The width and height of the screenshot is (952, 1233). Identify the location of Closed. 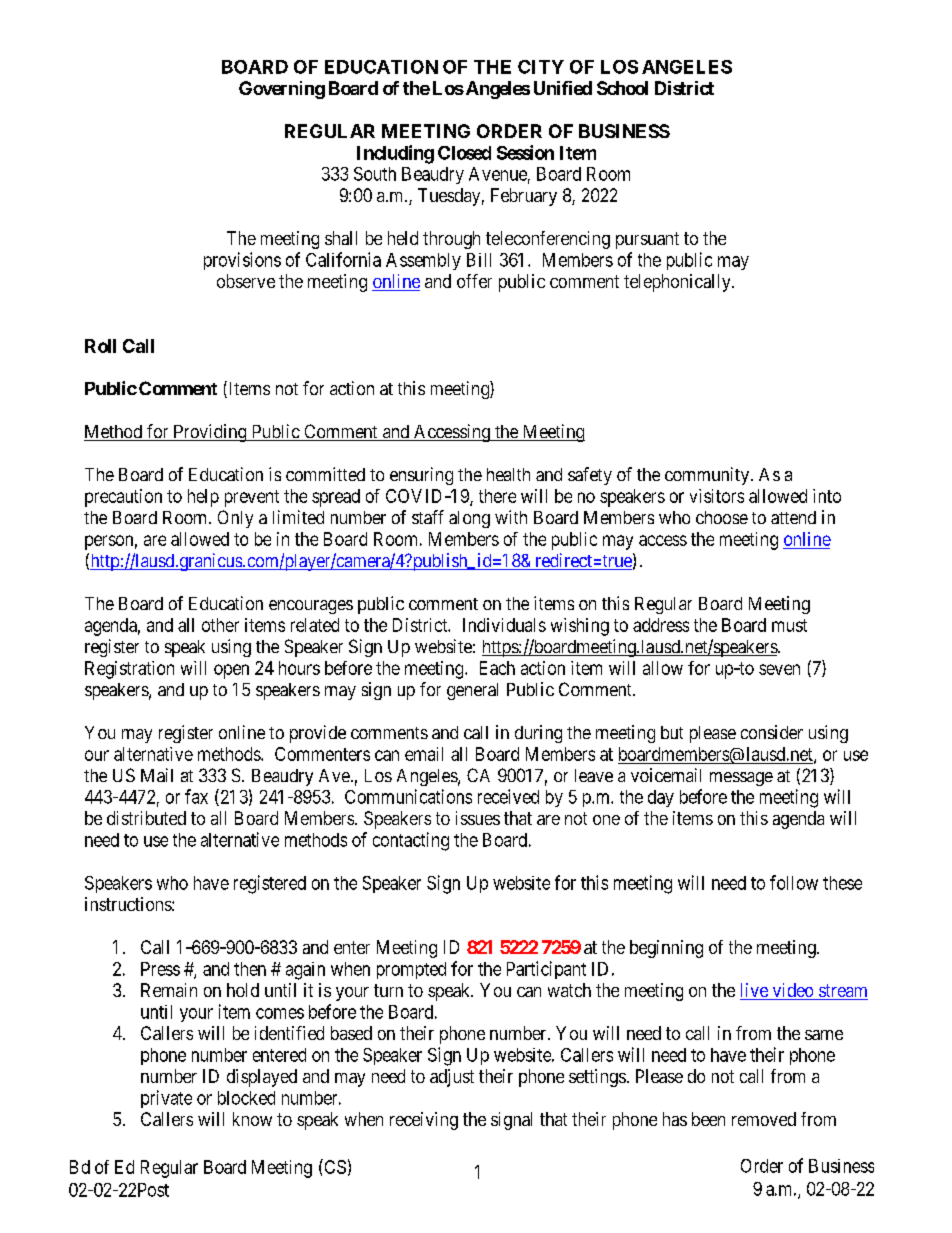
(464, 153).
